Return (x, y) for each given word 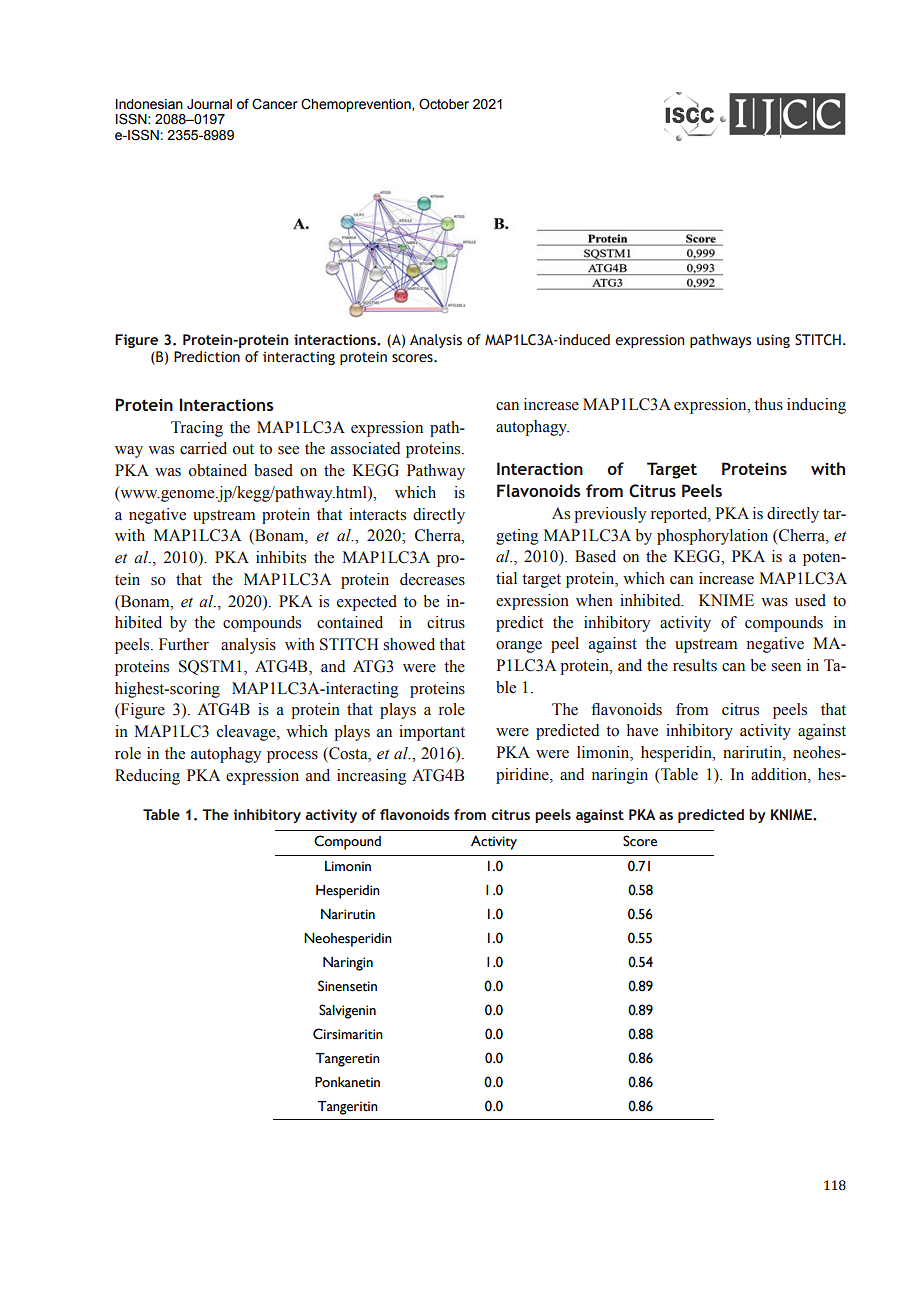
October (444, 104)
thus (768, 404)
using (773, 341)
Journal (209, 104)
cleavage (247, 733)
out (243, 449)
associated (365, 448)
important (432, 733)
